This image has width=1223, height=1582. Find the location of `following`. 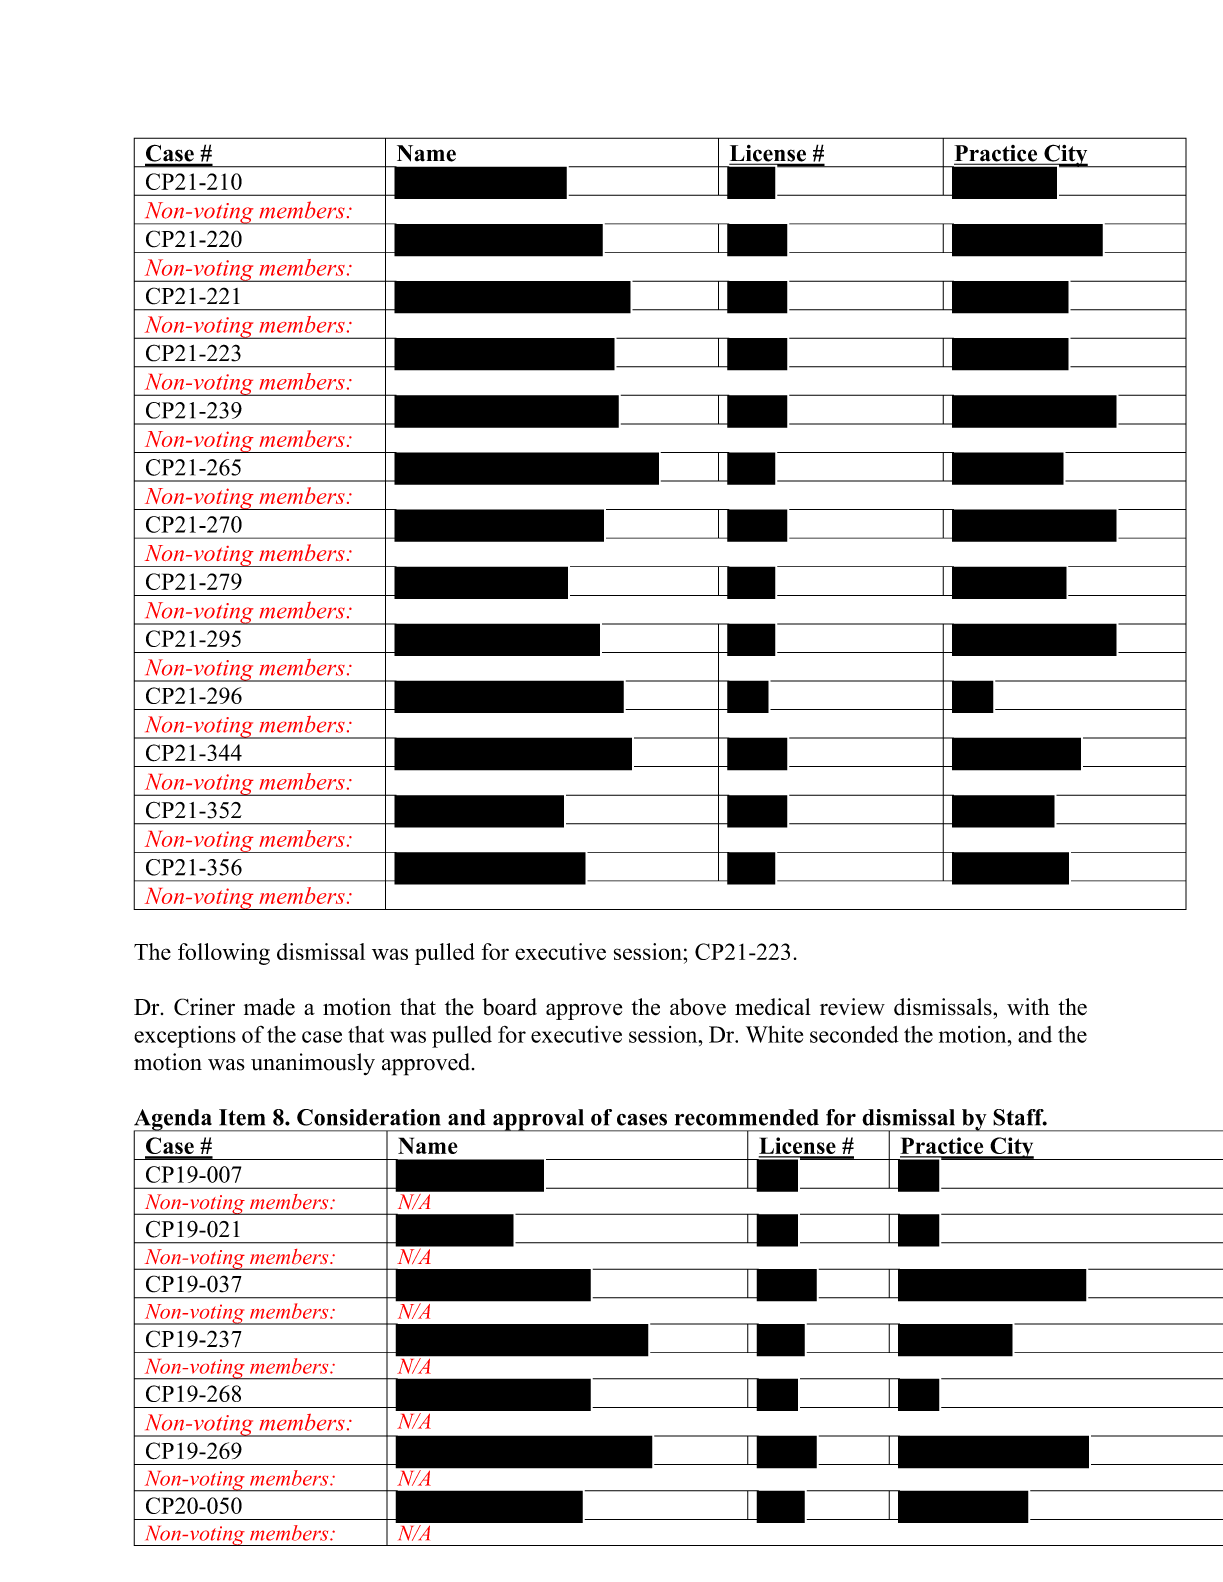

following is located at coordinates (224, 954).
